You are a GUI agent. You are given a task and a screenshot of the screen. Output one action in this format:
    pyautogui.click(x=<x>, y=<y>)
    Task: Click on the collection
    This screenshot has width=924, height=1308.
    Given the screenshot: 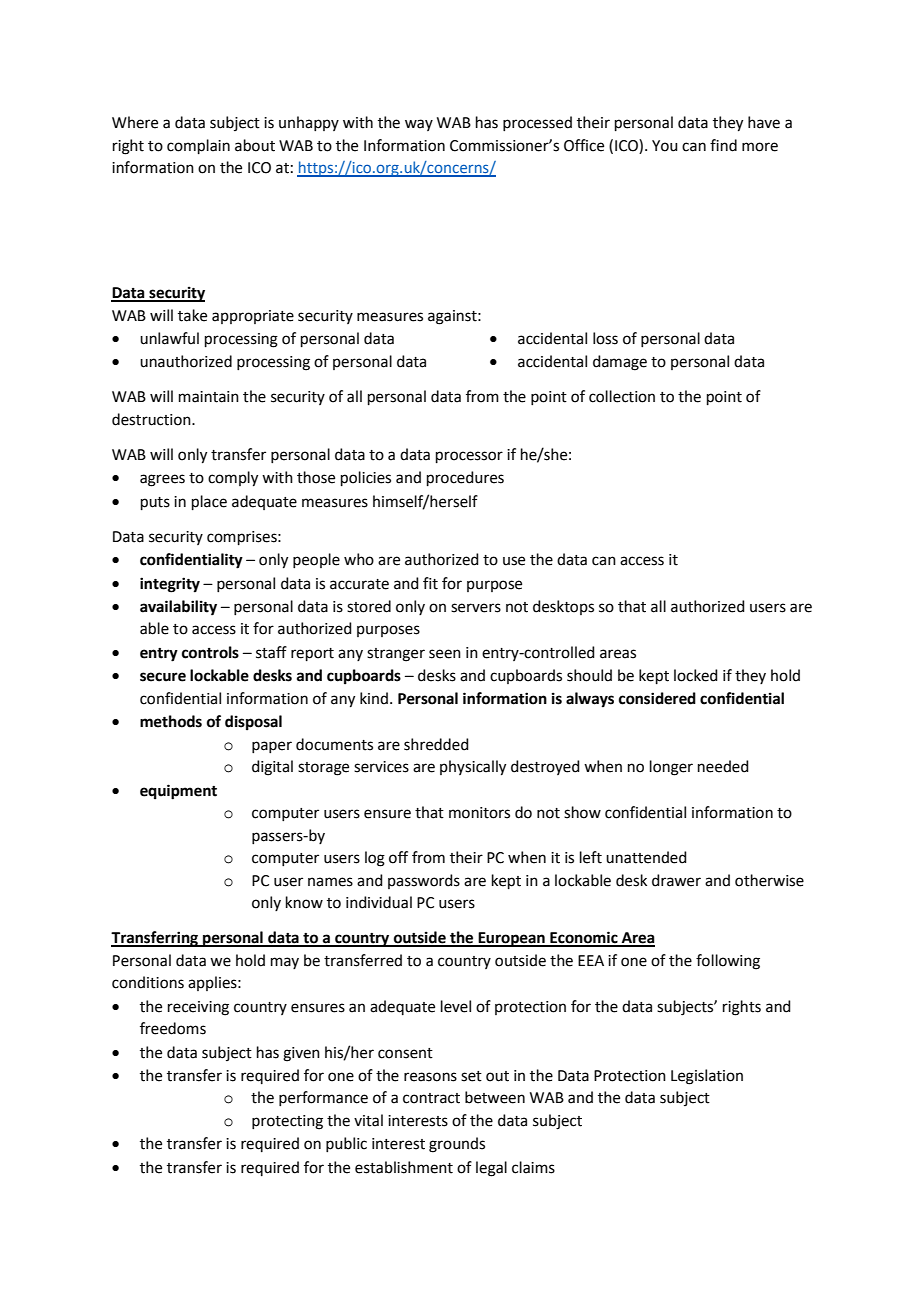 What is the action you would take?
    pyautogui.click(x=622, y=396)
